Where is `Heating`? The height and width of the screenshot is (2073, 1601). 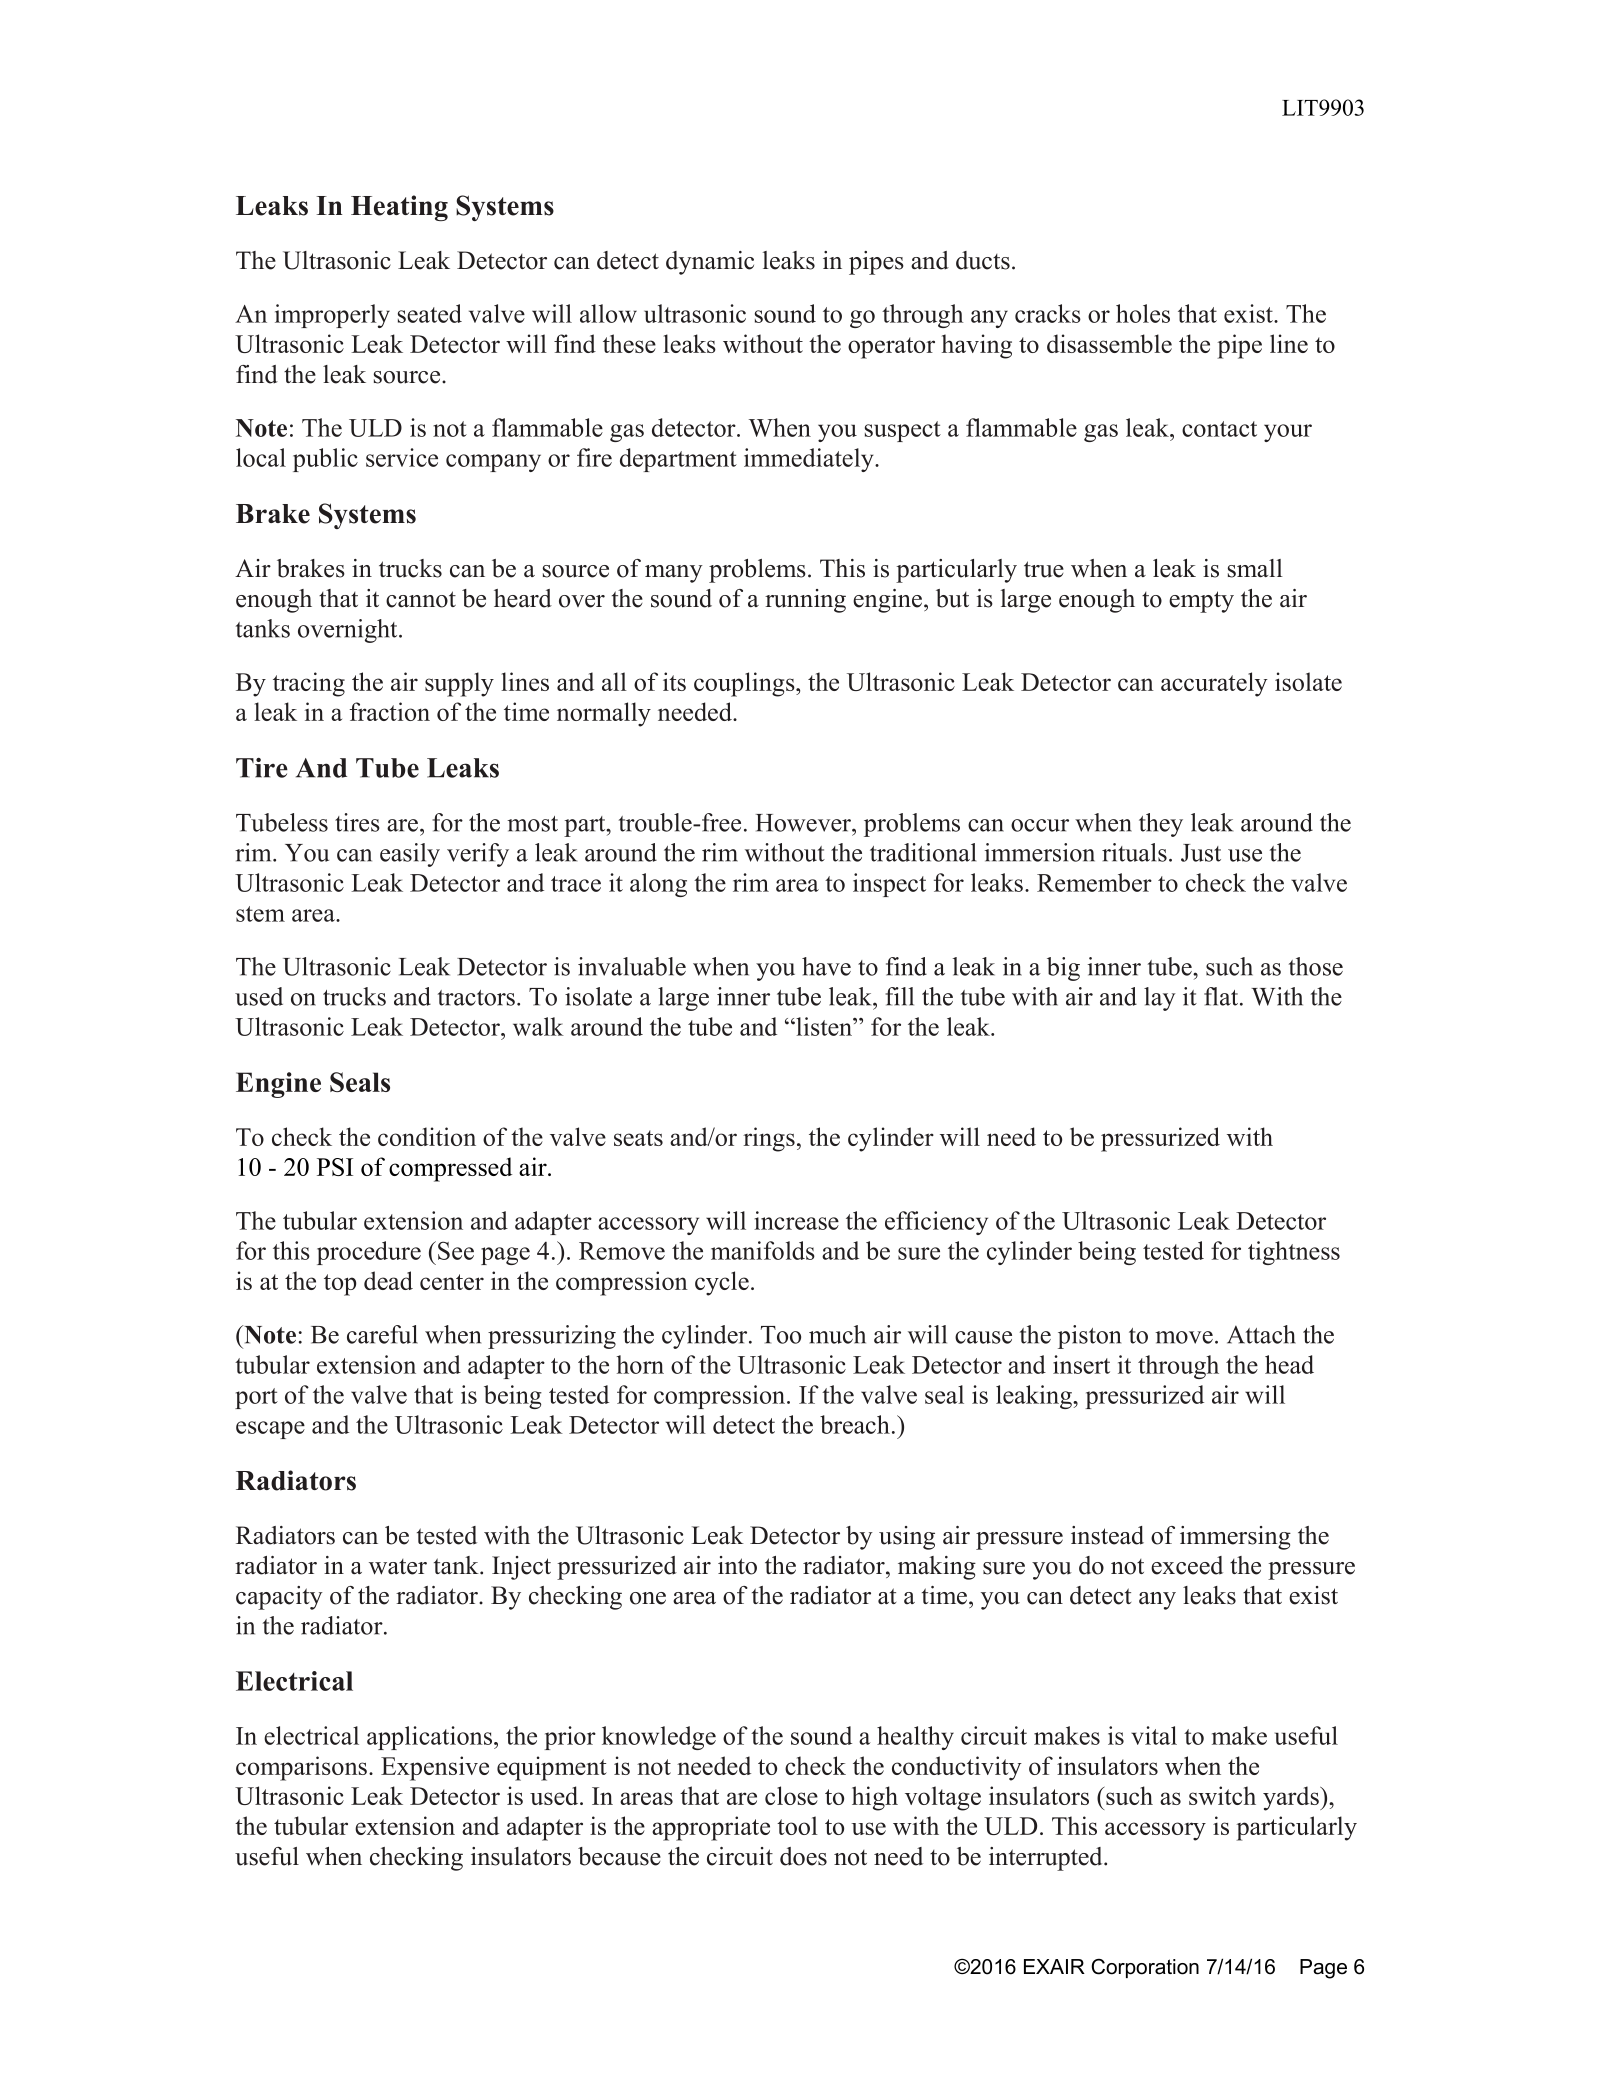
Heating is located at coordinates (399, 208).
